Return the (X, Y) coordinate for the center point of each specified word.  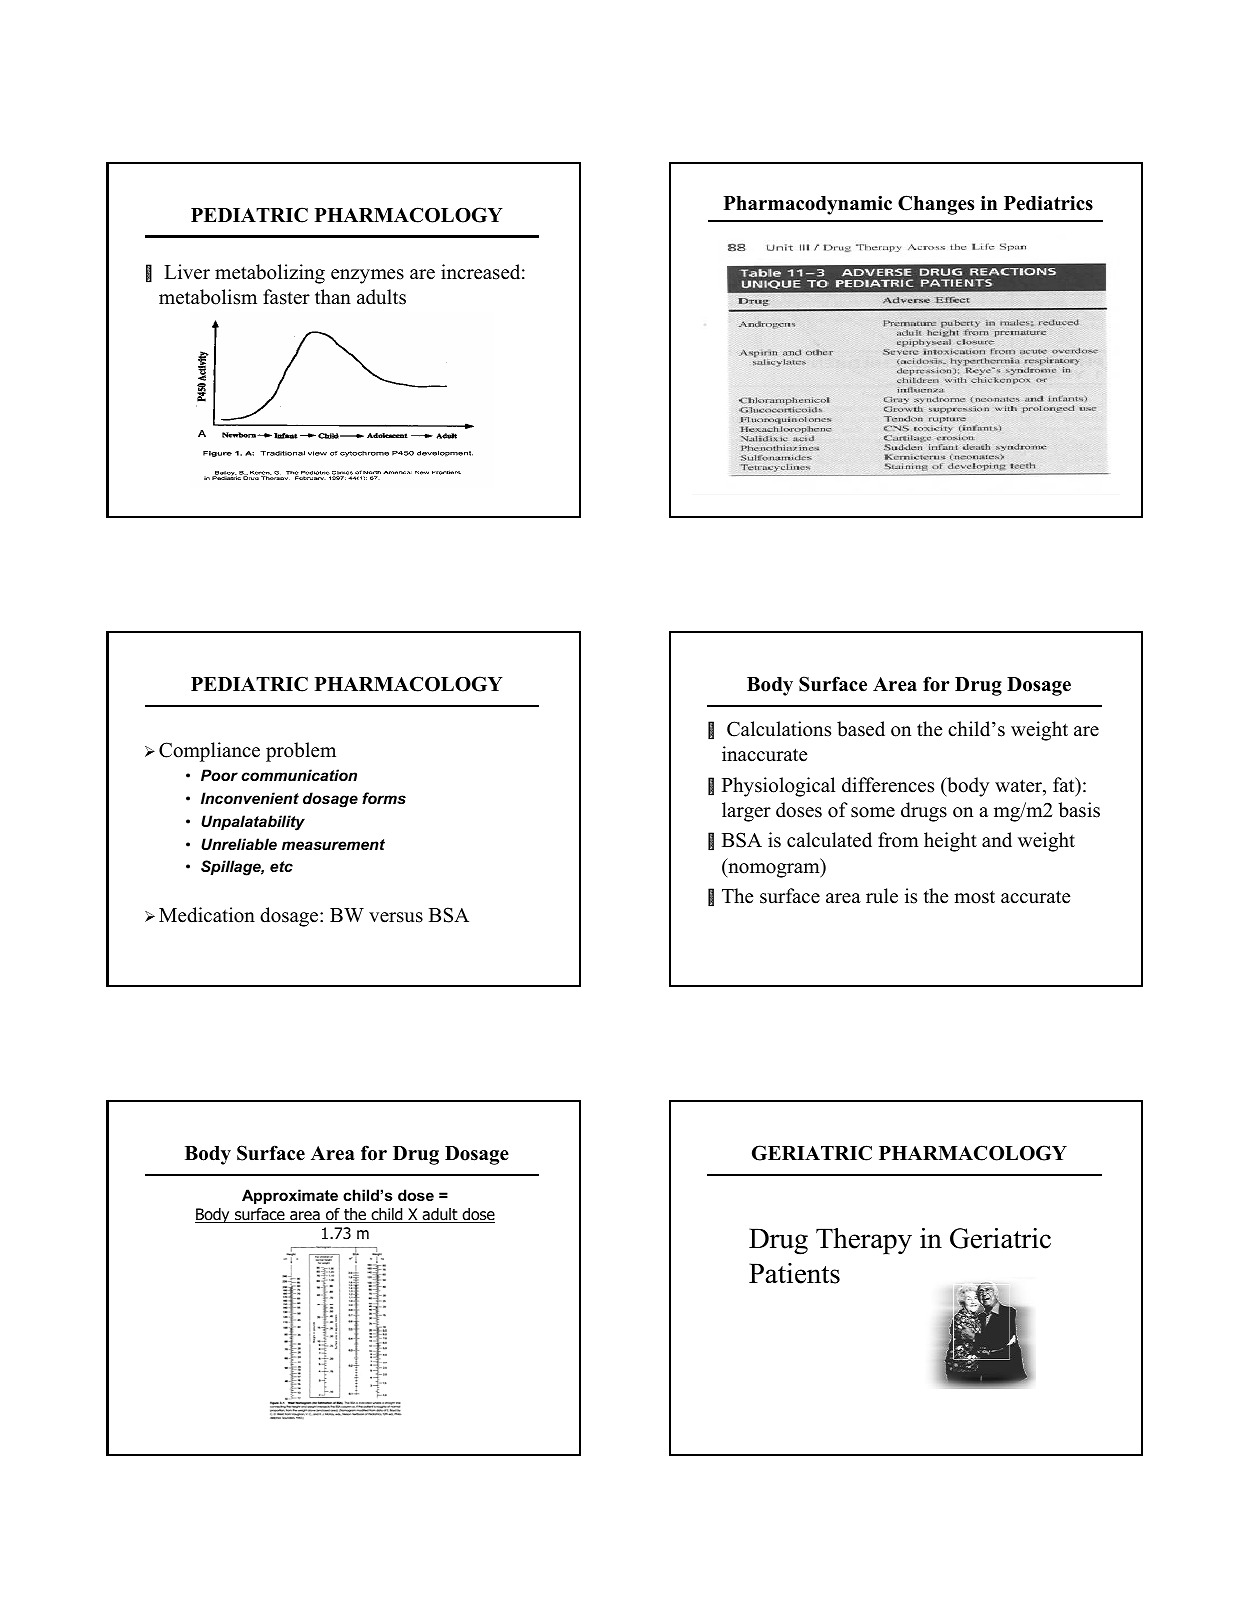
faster (286, 297)
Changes (936, 205)
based (861, 729)
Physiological (778, 787)
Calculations (779, 729)
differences (888, 785)
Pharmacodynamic (808, 205)
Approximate (290, 1196)
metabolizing (270, 274)
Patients (794, 1273)
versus (396, 917)
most (974, 897)
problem (301, 752)
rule (882, 896)
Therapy (864, 1241)
